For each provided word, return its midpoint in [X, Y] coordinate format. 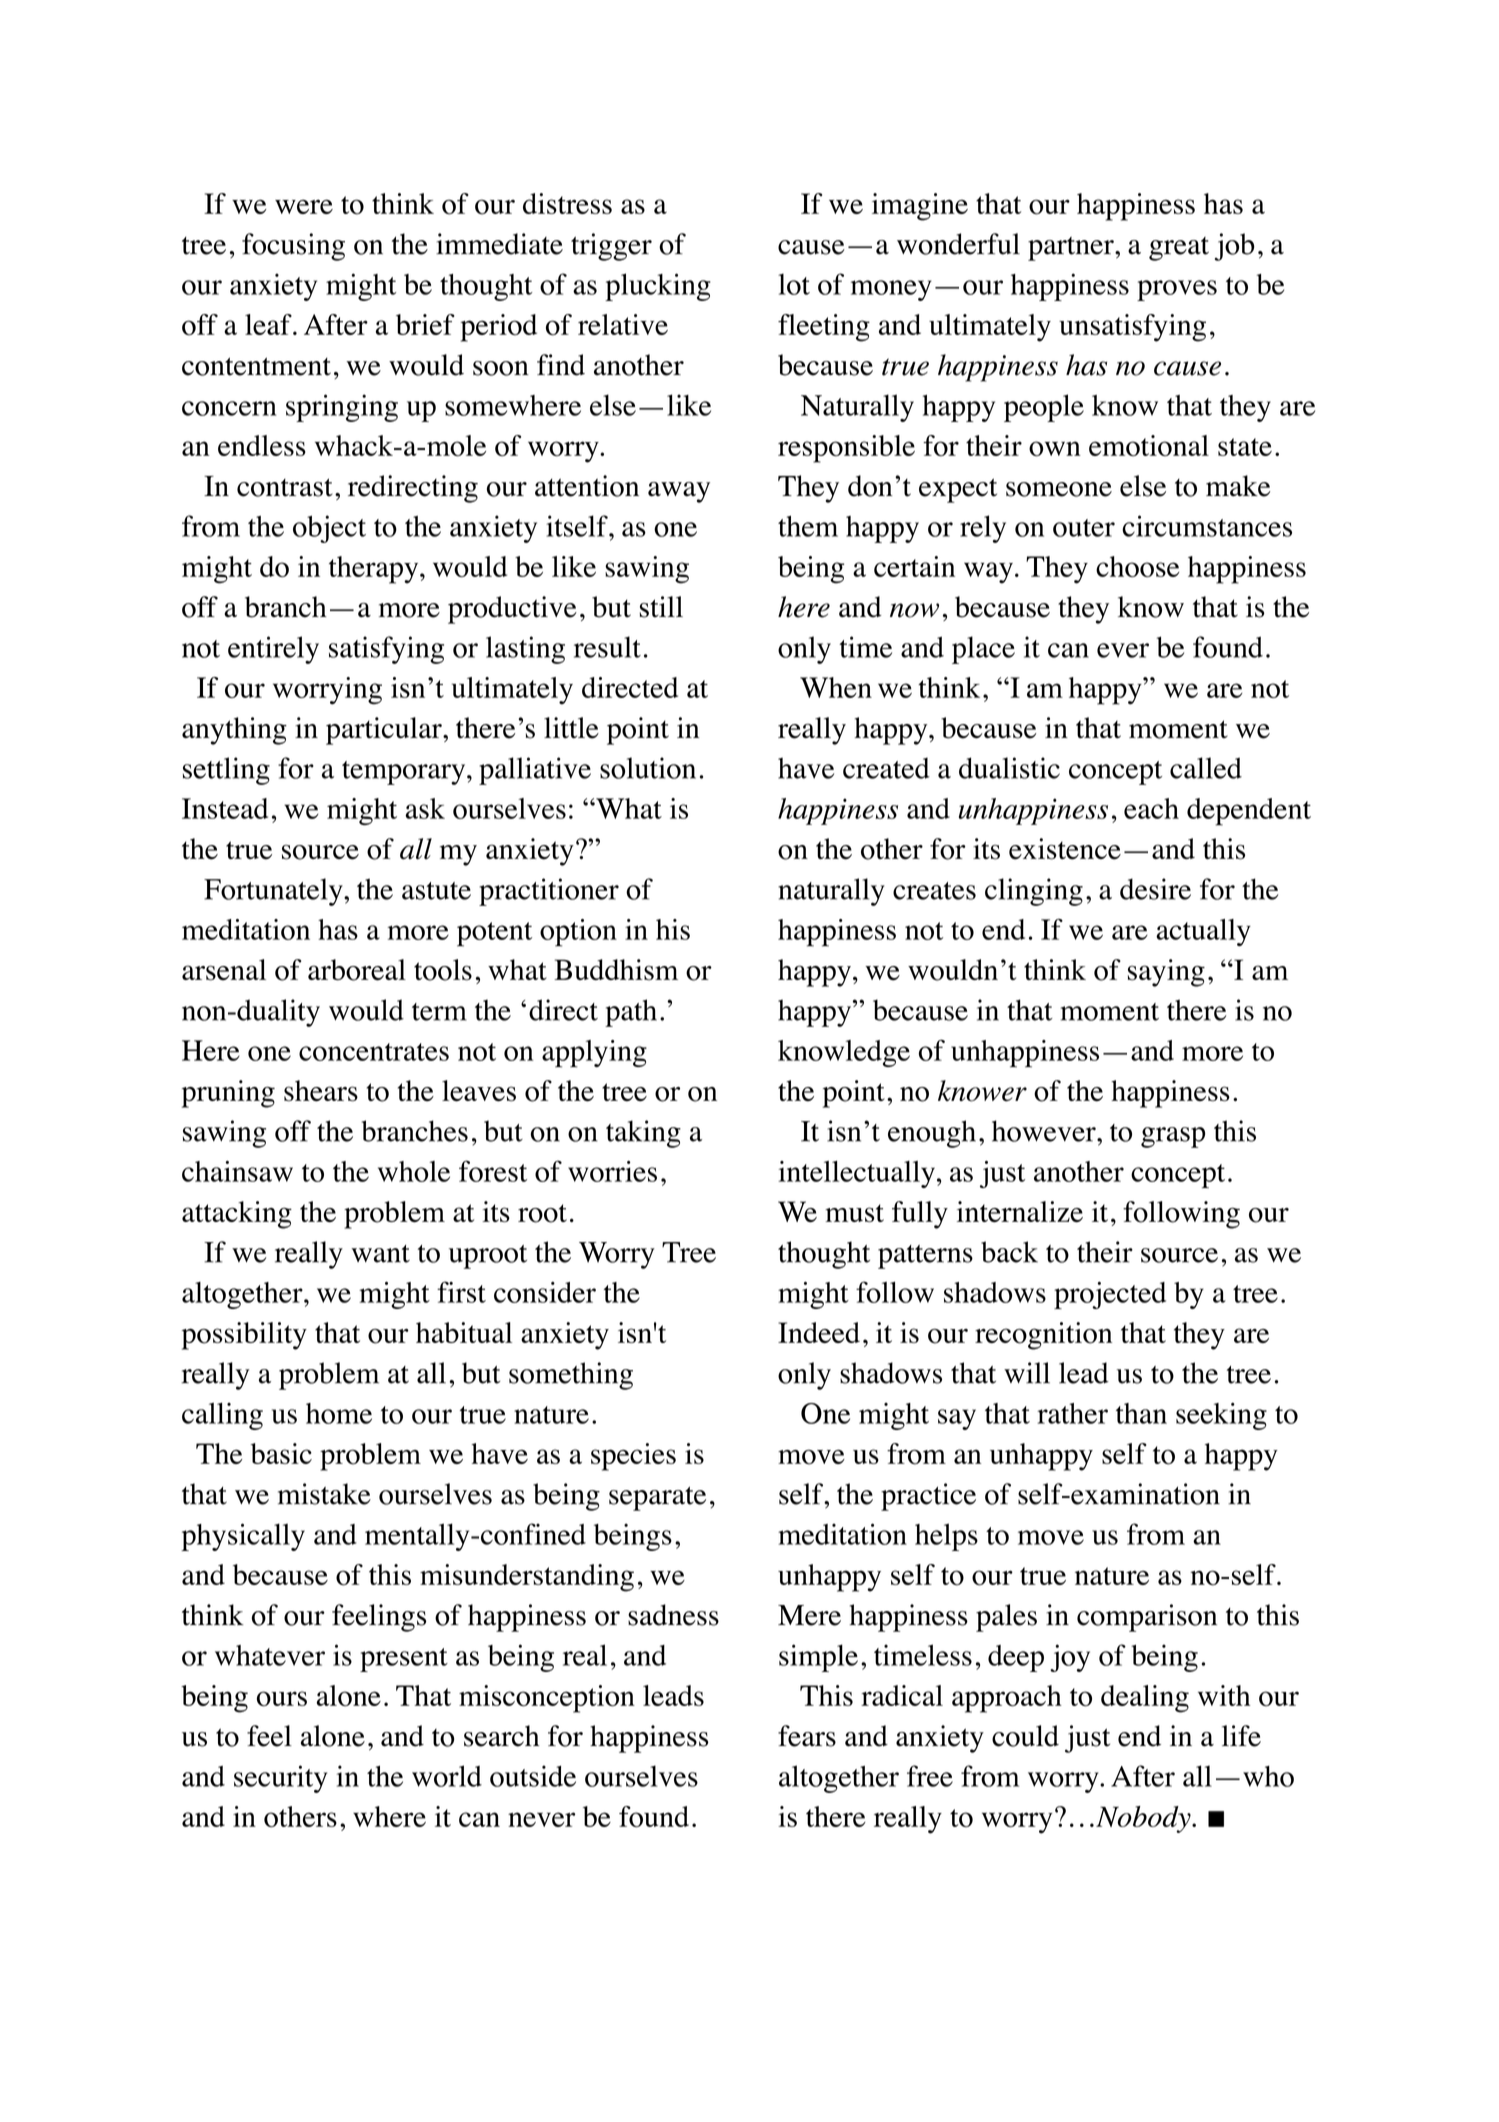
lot [794, 284]
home [339, 1413]
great [1179, 249]
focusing [293, 247]
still [661, 607]
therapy [375, 570]
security [280, 1779]
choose [1137, 566]
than [1141, 1413]
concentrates [374, 1052]
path [631, 1013]
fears [807, 1736]
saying [1166, 973]
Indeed [819, 1332]
